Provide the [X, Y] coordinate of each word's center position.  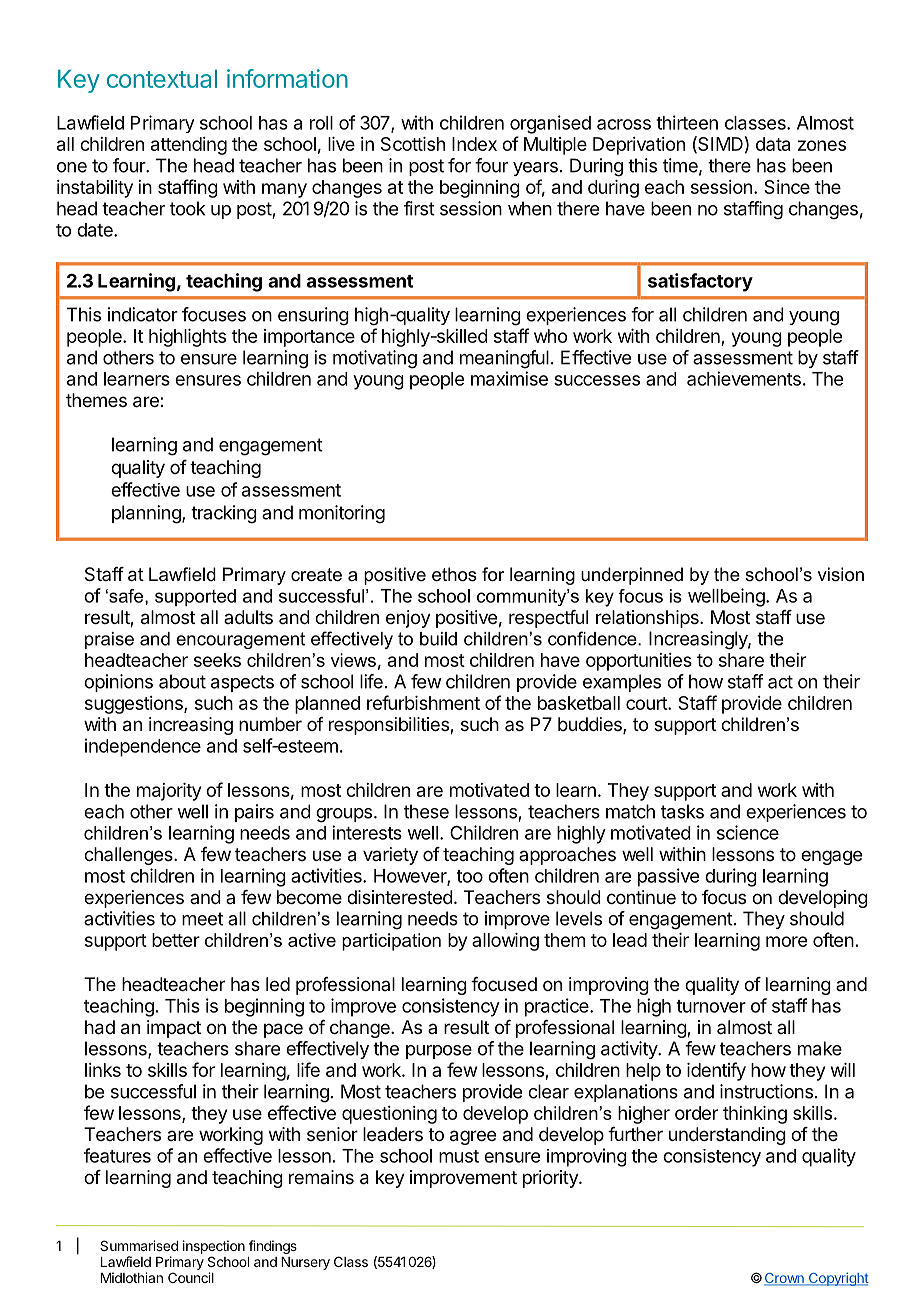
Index [474, 144]
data [773, 144]
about [182, 681]
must [459, 1156]
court [647, 703]
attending [189, 146]
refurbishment [423, 702]
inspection [214, 1247]
